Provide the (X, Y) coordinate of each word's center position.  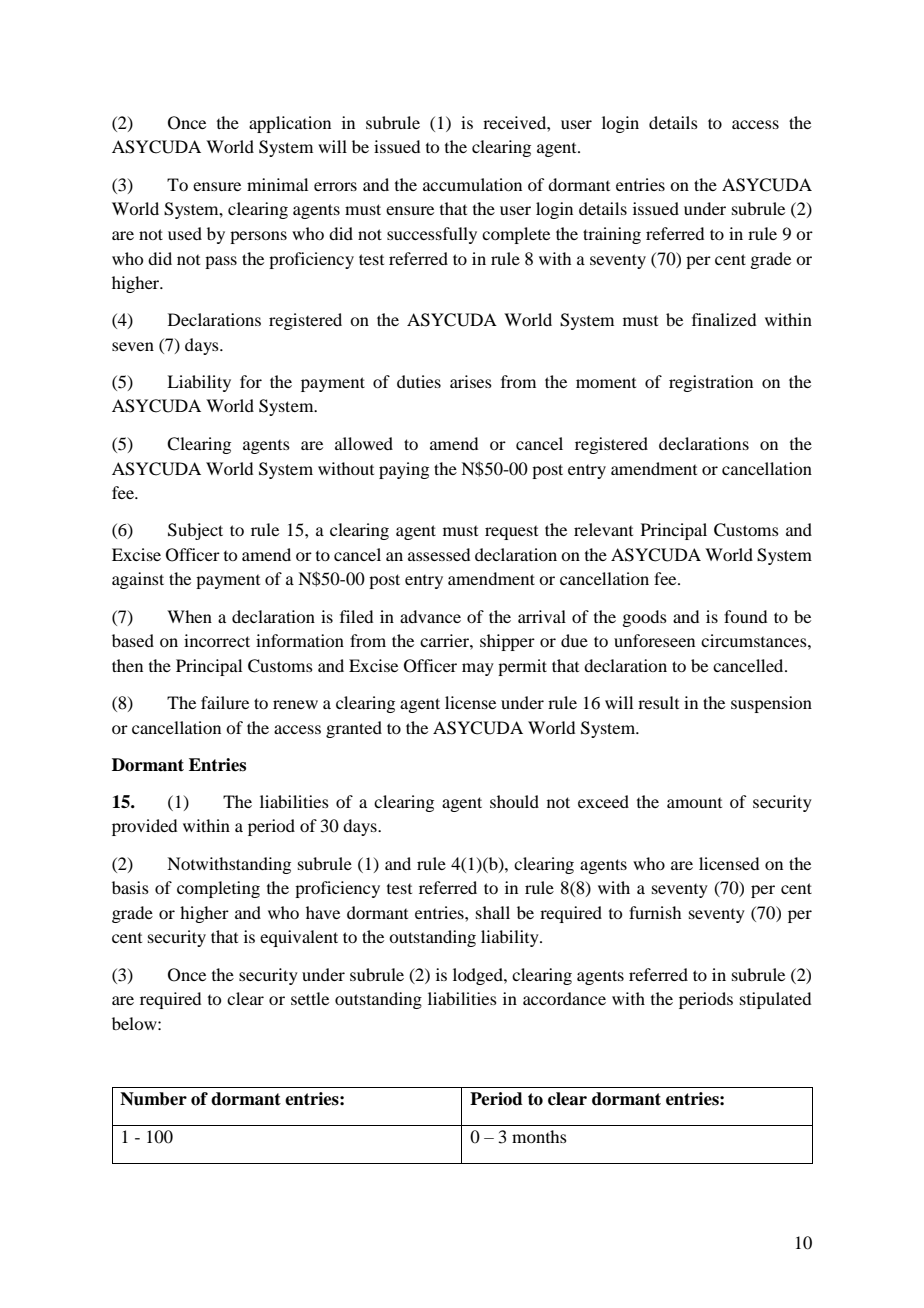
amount (694, 803)
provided (144, 827)
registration (711, 383)
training (612, 235)
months (539, 1136)
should (514, 801)
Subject (195, 531)
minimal (277, 184)
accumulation (472, 184)
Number (153, 1099)
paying (404, 470)
